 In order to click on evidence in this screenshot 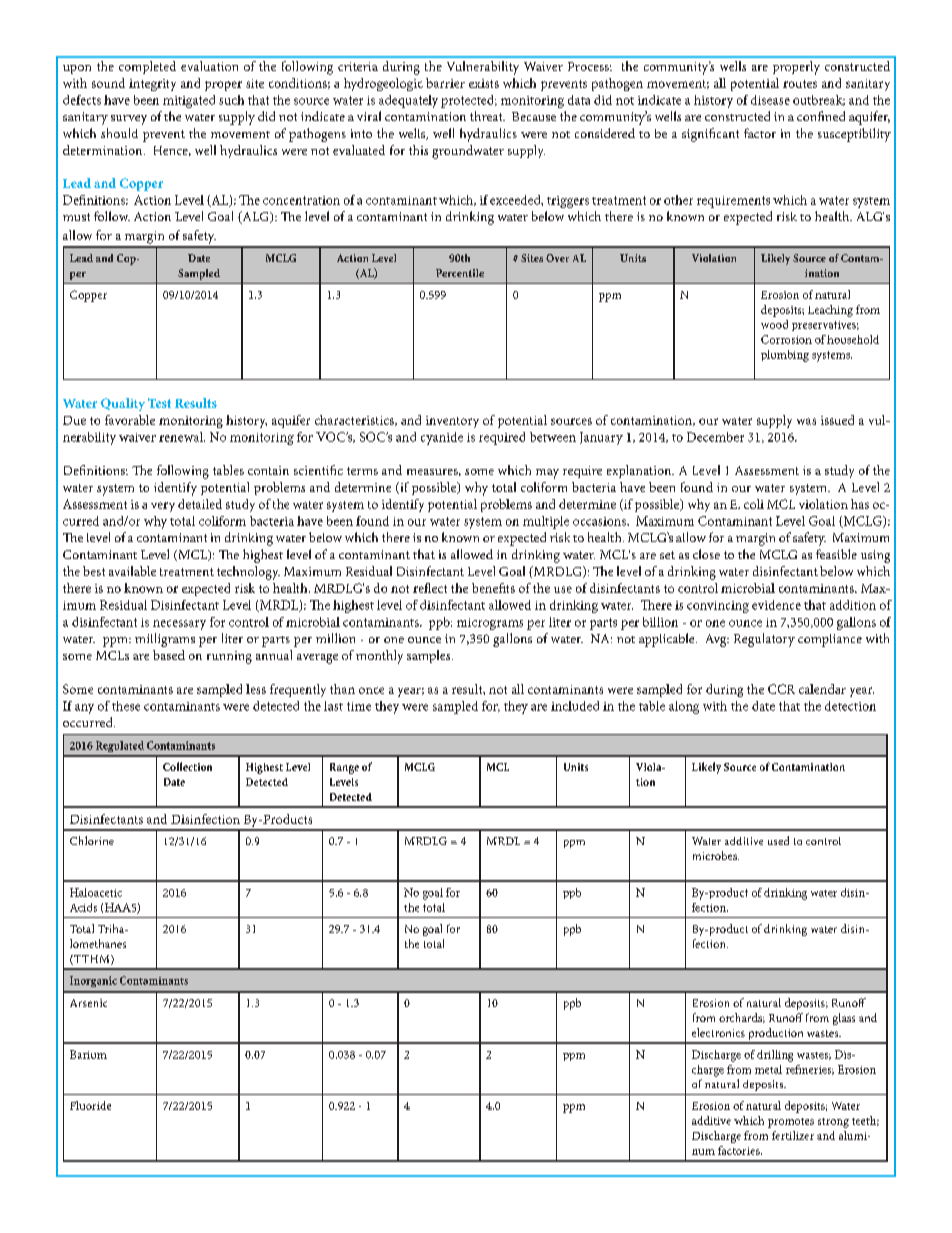, I will do `click(776, 605)`.
